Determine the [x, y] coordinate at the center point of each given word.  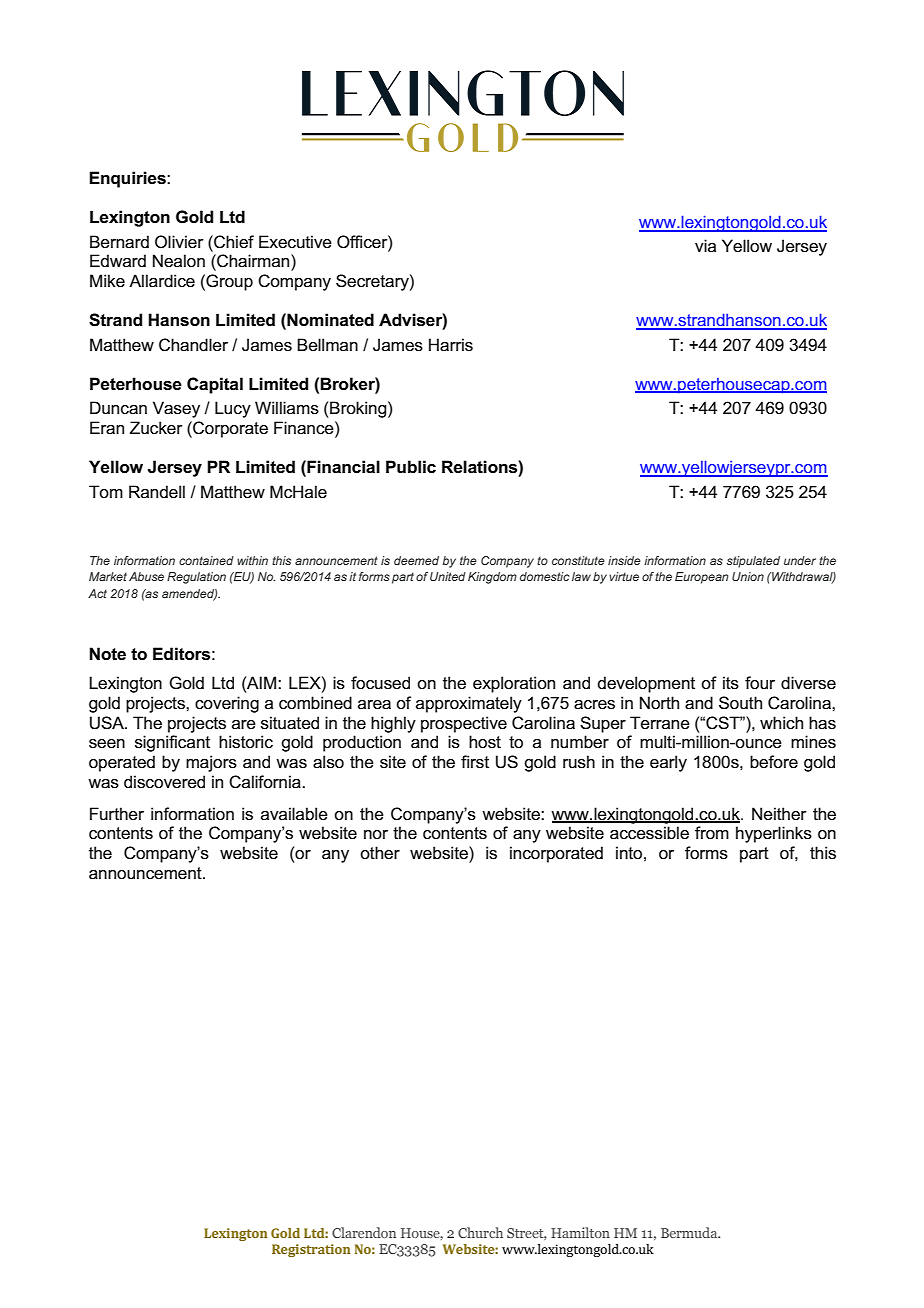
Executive [295, 242]
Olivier [179, 242]
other [380, 852]
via [705, 245]
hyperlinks [774, 834]
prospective [464, 724]
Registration [311, 1250]
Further [117, 814]
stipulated [753, 562]
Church [480, 1232]
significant [172, 743]
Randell [157, 492]
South [740, 703]
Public [411, 467]
